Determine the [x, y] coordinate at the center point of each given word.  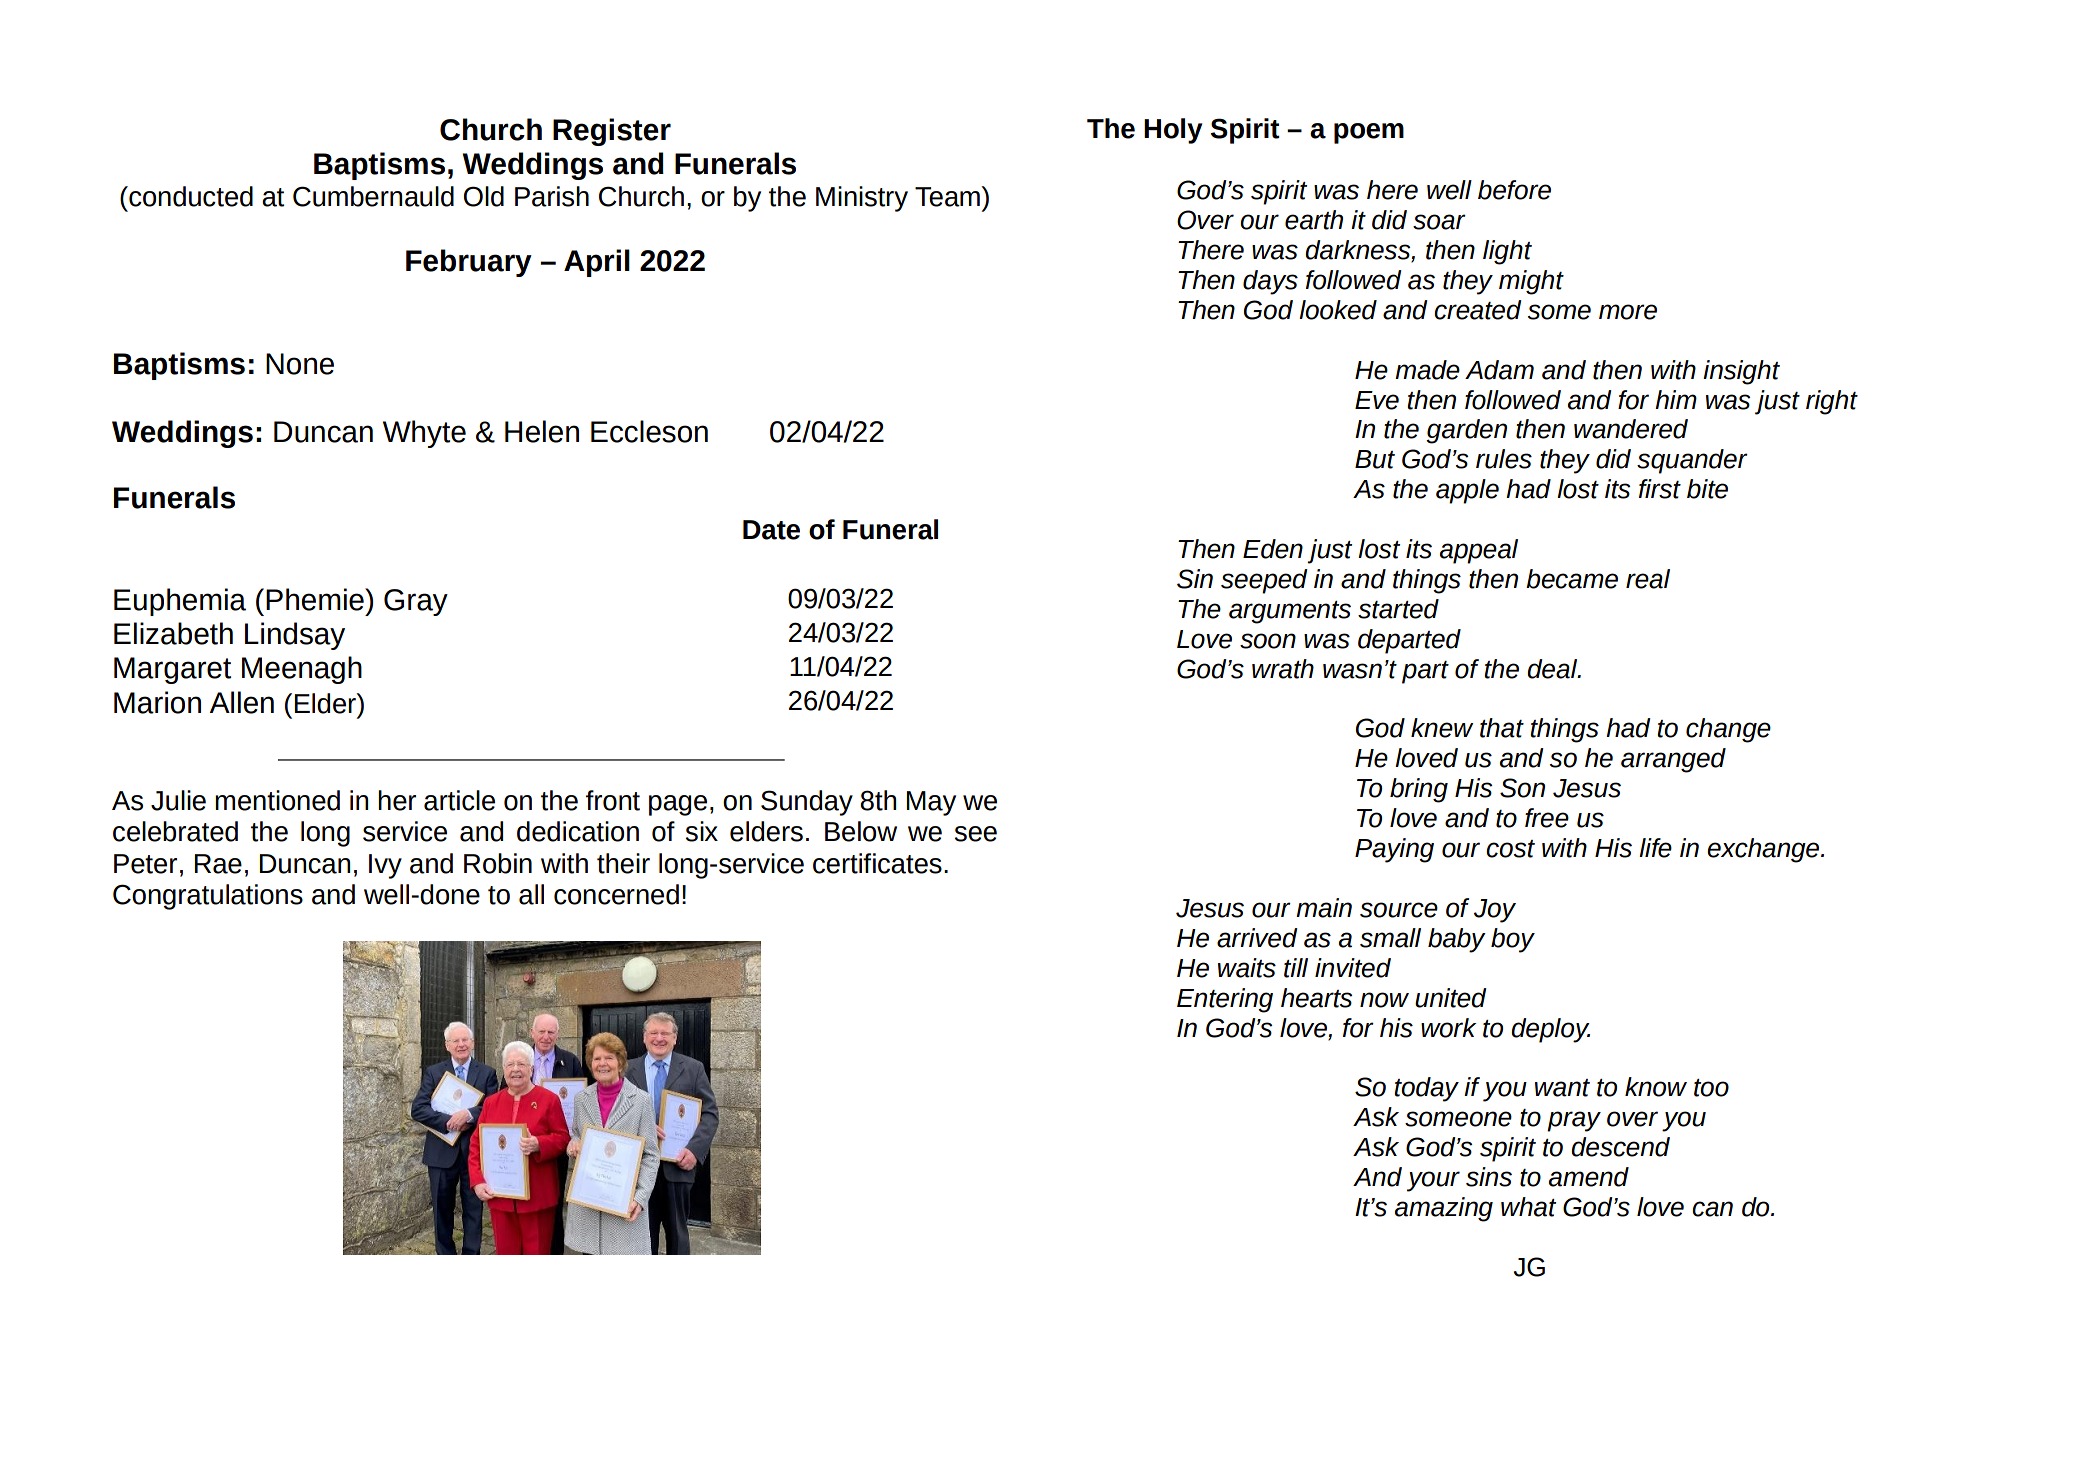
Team [948, 196]
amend [1589, 1177]
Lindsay [295, 636]
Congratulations [208, 897]
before [1514, 190]
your [1433, 1181]
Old [484, 196]
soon [1268, 641]
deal [1553, 669]
